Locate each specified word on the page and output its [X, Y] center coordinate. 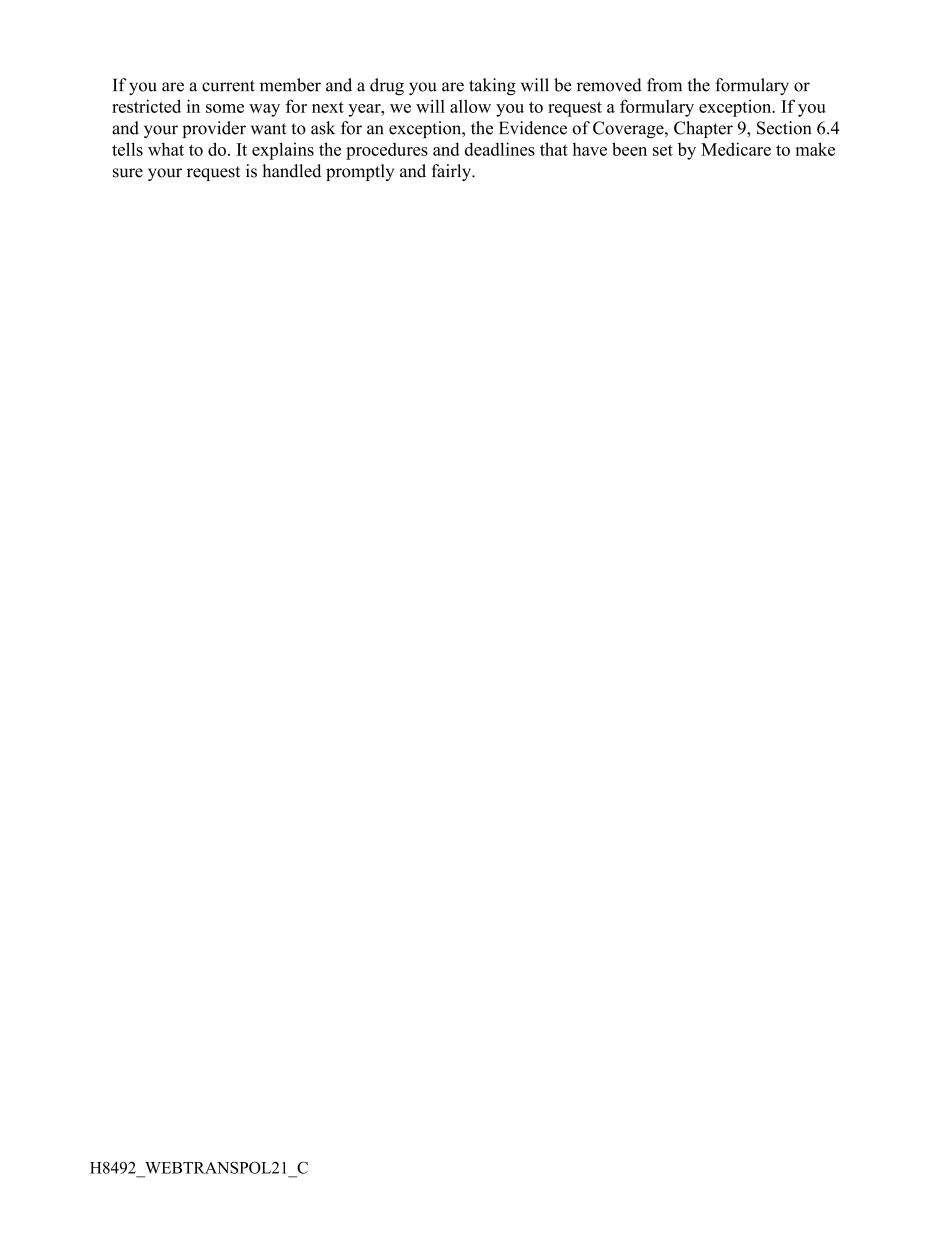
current [228, 86]
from [664, 85]
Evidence [533, 128]
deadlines [500, 149]
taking [492, 87]
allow [470, 106]
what [166, 149]
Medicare [736, 149]
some [225, 108]
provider [214, 129]
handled [291, 171]
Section [784, 128]
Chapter [703, 129]
